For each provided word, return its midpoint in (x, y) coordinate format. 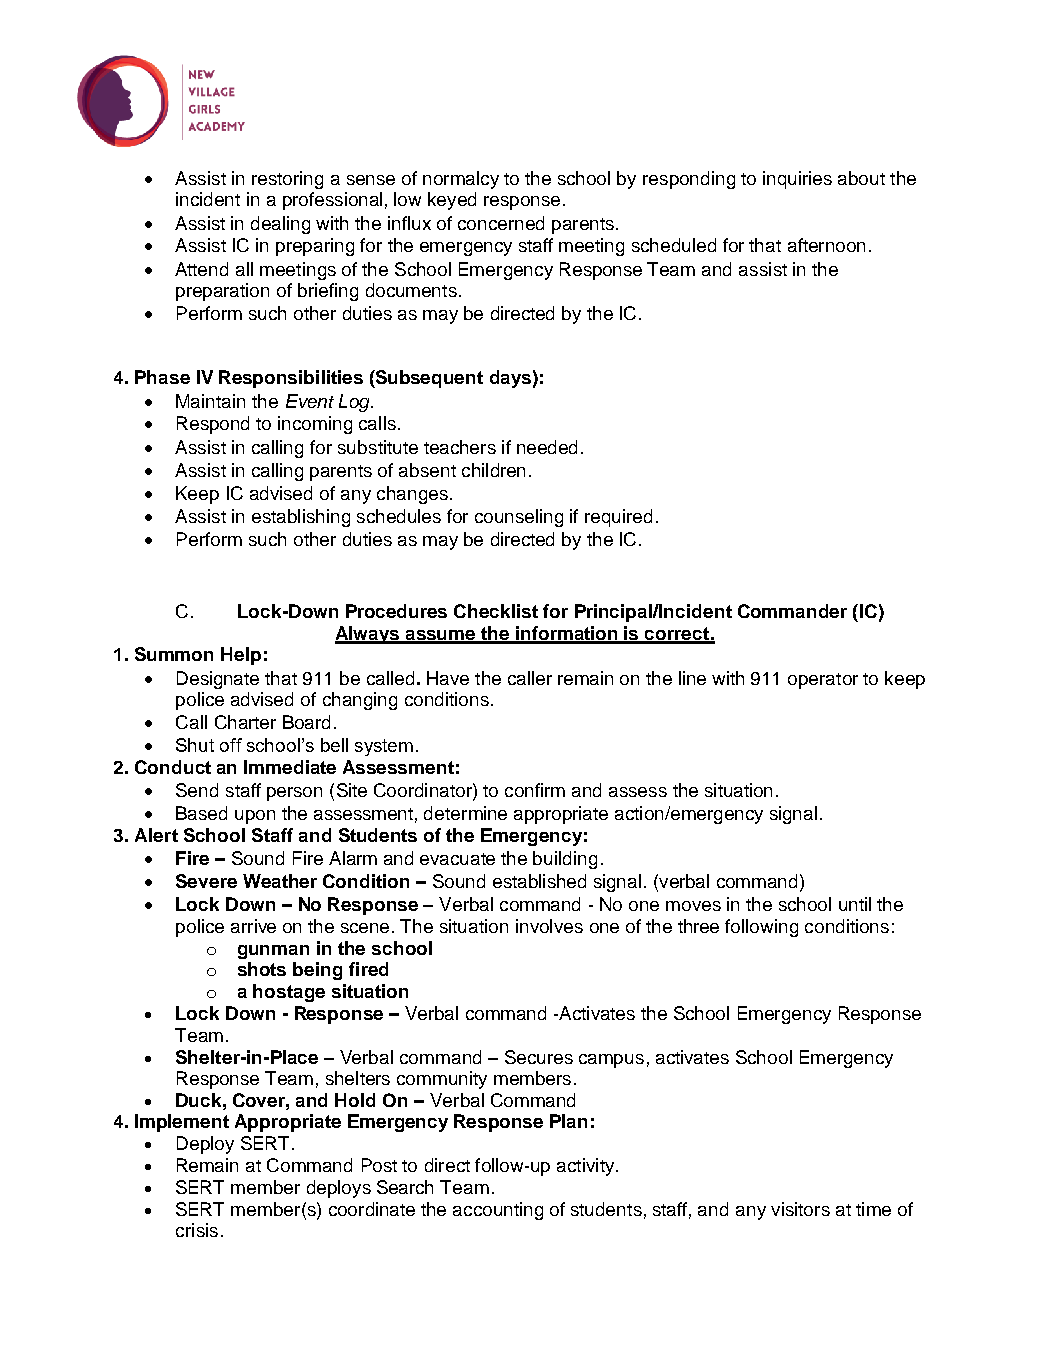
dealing (280, 225)
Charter (245, 722)
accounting (498, 1211)
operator (823, 681)
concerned (501, 223)
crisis (197, 1230)
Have (448, 678)
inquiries (797, 180)
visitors (800, 1209)
